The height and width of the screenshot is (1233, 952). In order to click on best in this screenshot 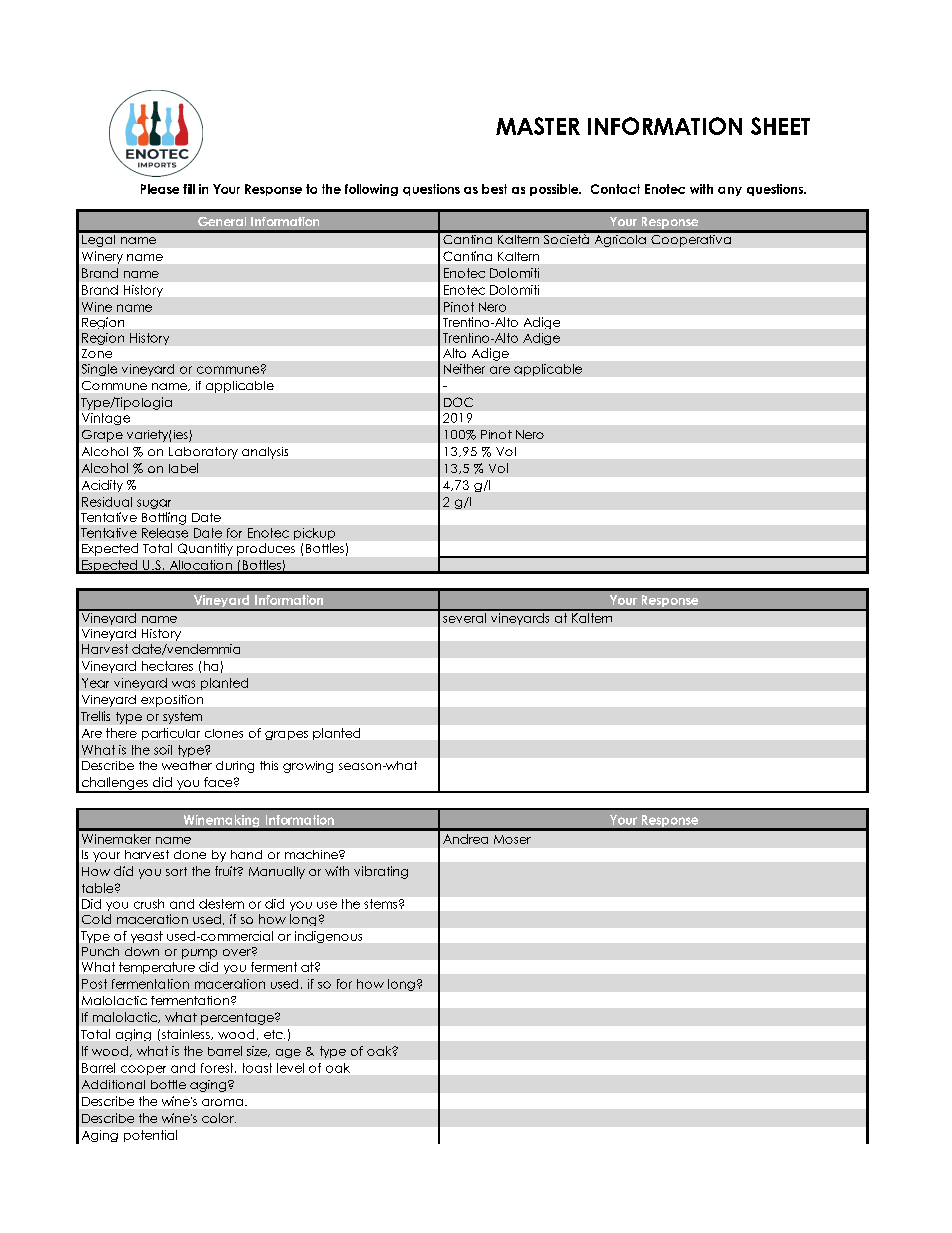, I will do `click(494, 189)`.
